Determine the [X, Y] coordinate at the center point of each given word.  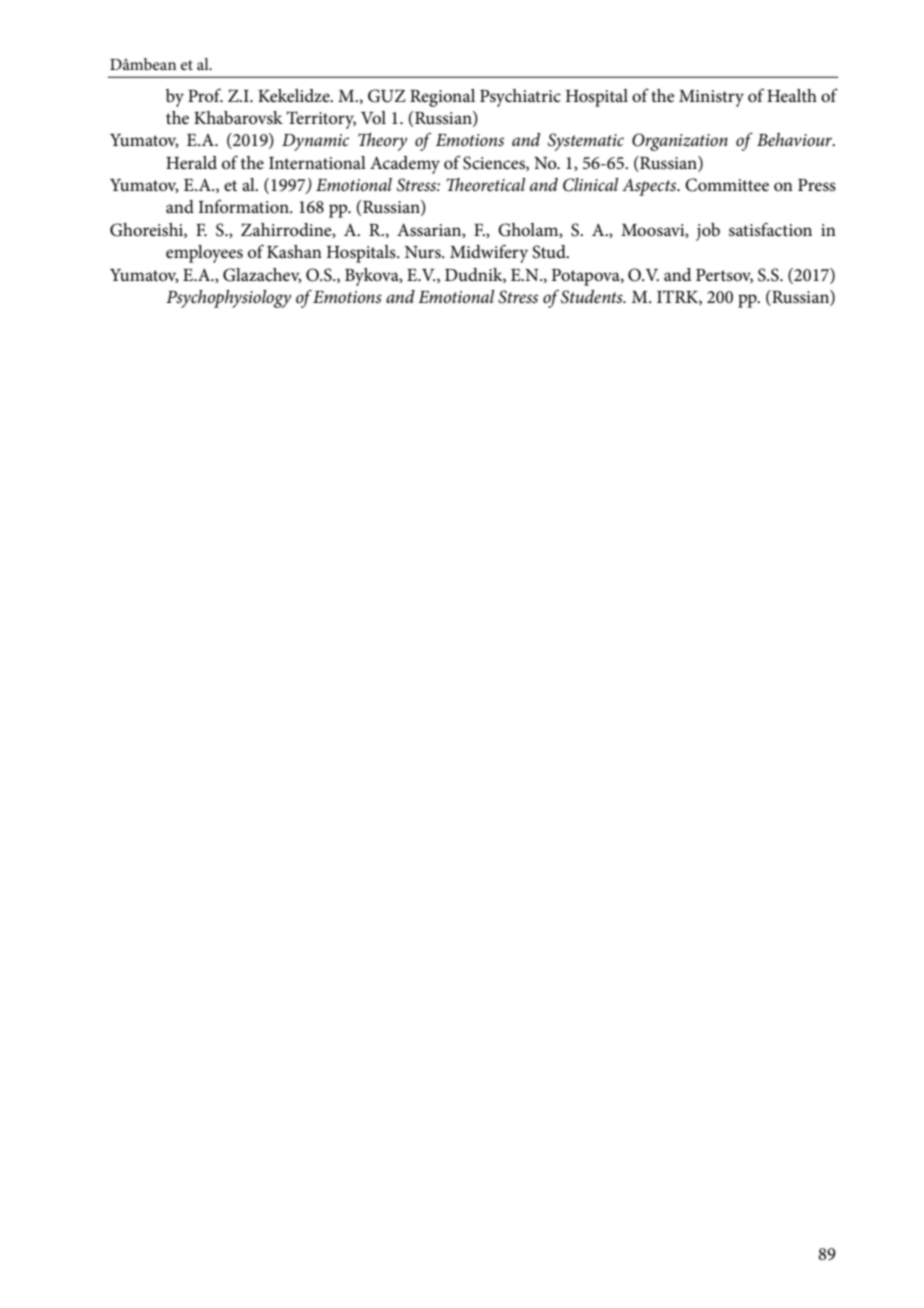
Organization [680, 142]
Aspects [650, 187]
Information [244, 206]
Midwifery [489, 253]
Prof [205, 95]
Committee [727, 185]
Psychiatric [520, 98]
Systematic [586, 142]
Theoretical [485, 185]
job [708, 232]
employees [204, 254]
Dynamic [315, 142]
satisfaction [770, 229]
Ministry [711, 98]
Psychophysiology [228, 299]
